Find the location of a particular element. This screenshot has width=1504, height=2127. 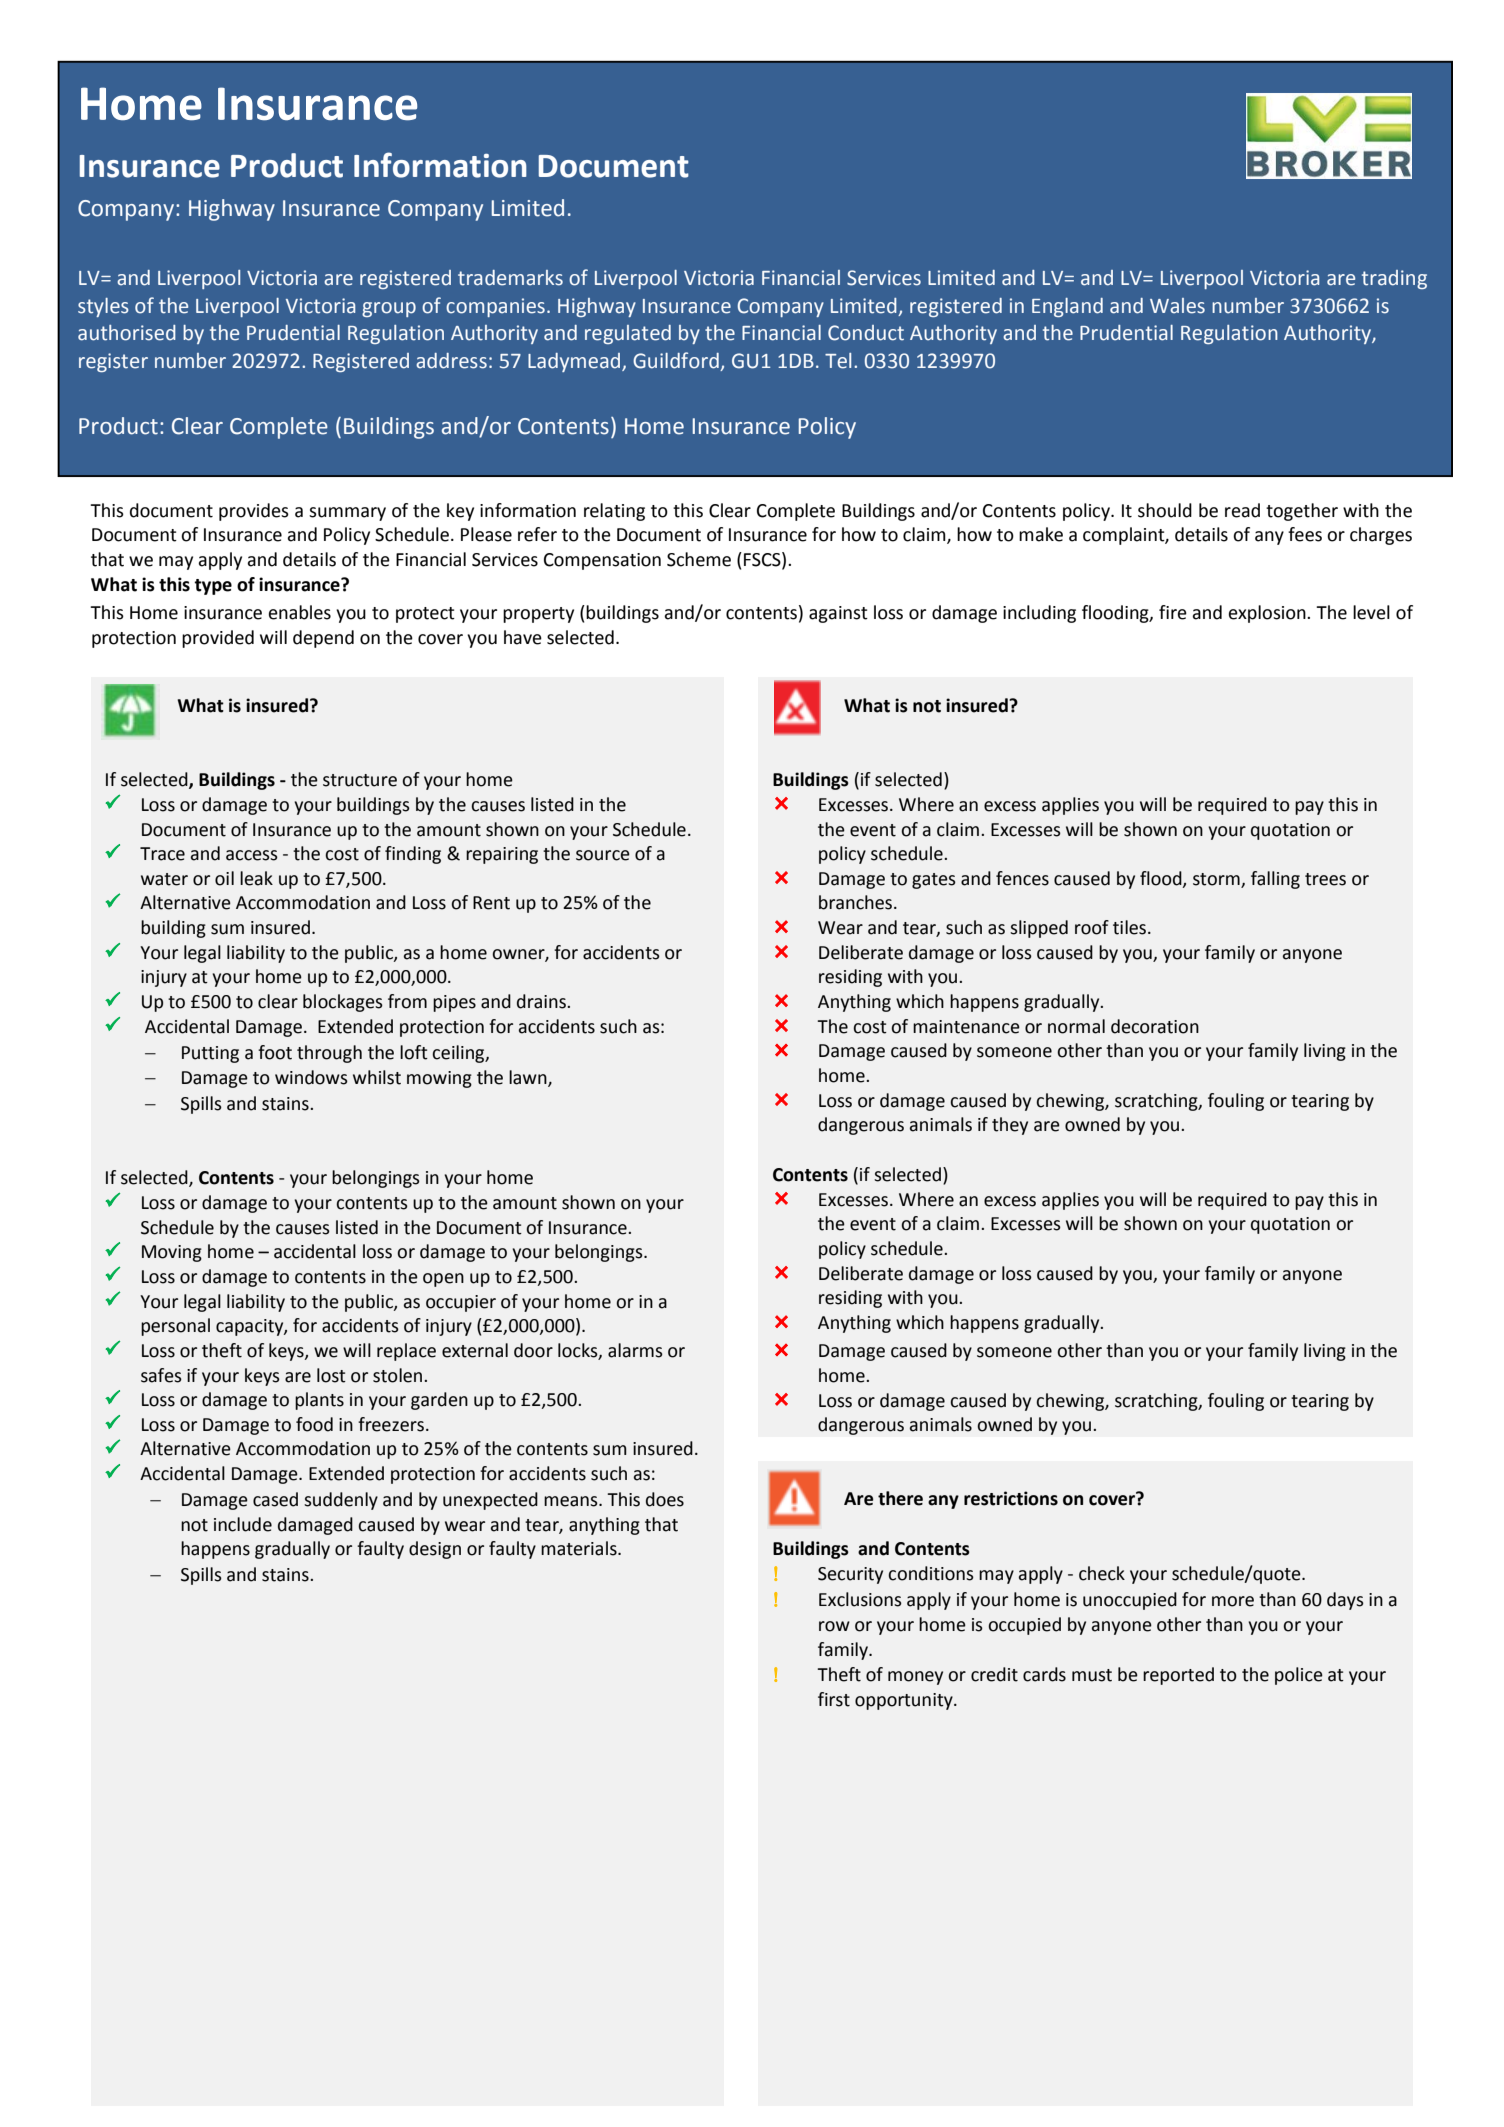

include is located at coordinates (243, 1524).
